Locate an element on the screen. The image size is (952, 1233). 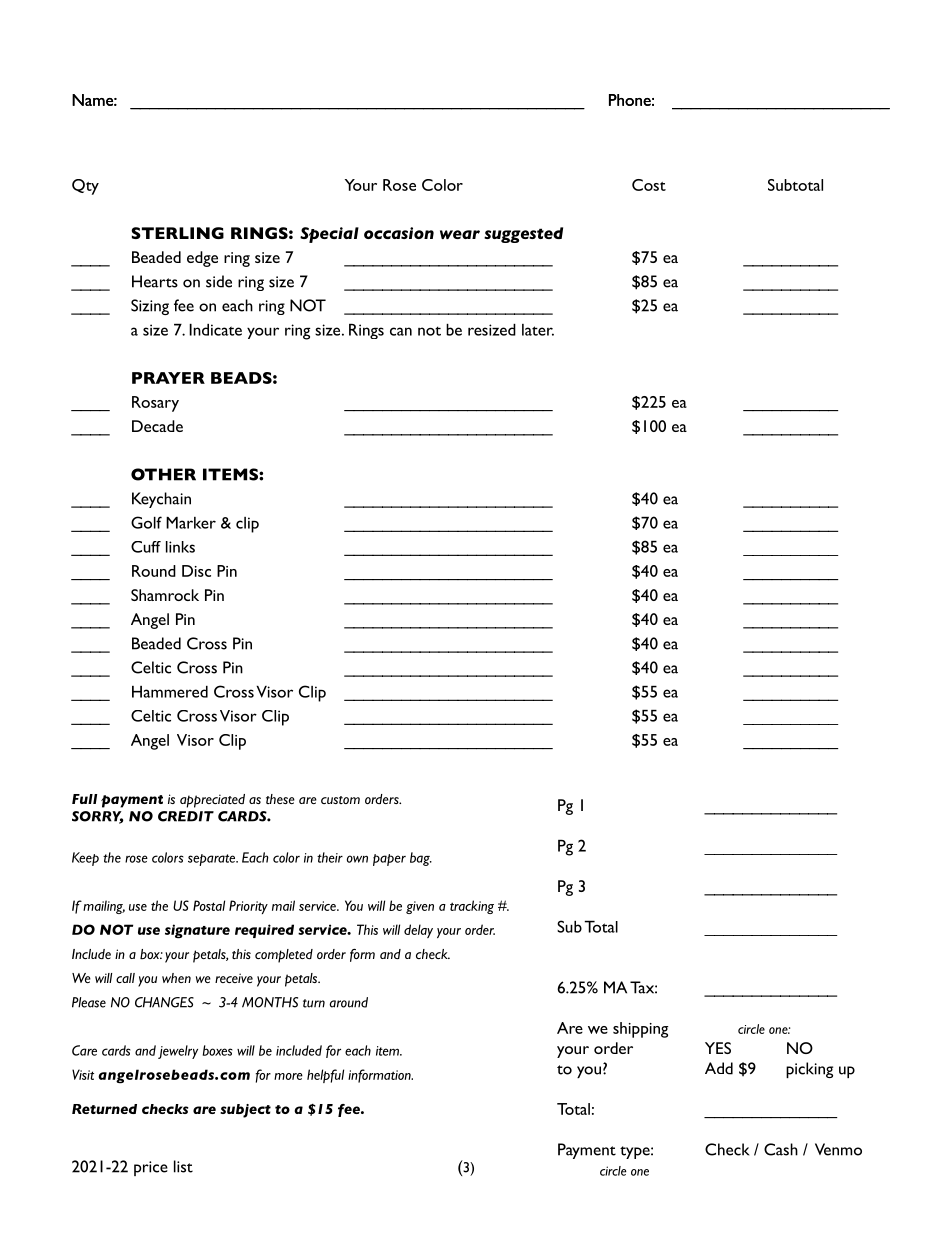
STERLING is located at coordinates (177, 233).
